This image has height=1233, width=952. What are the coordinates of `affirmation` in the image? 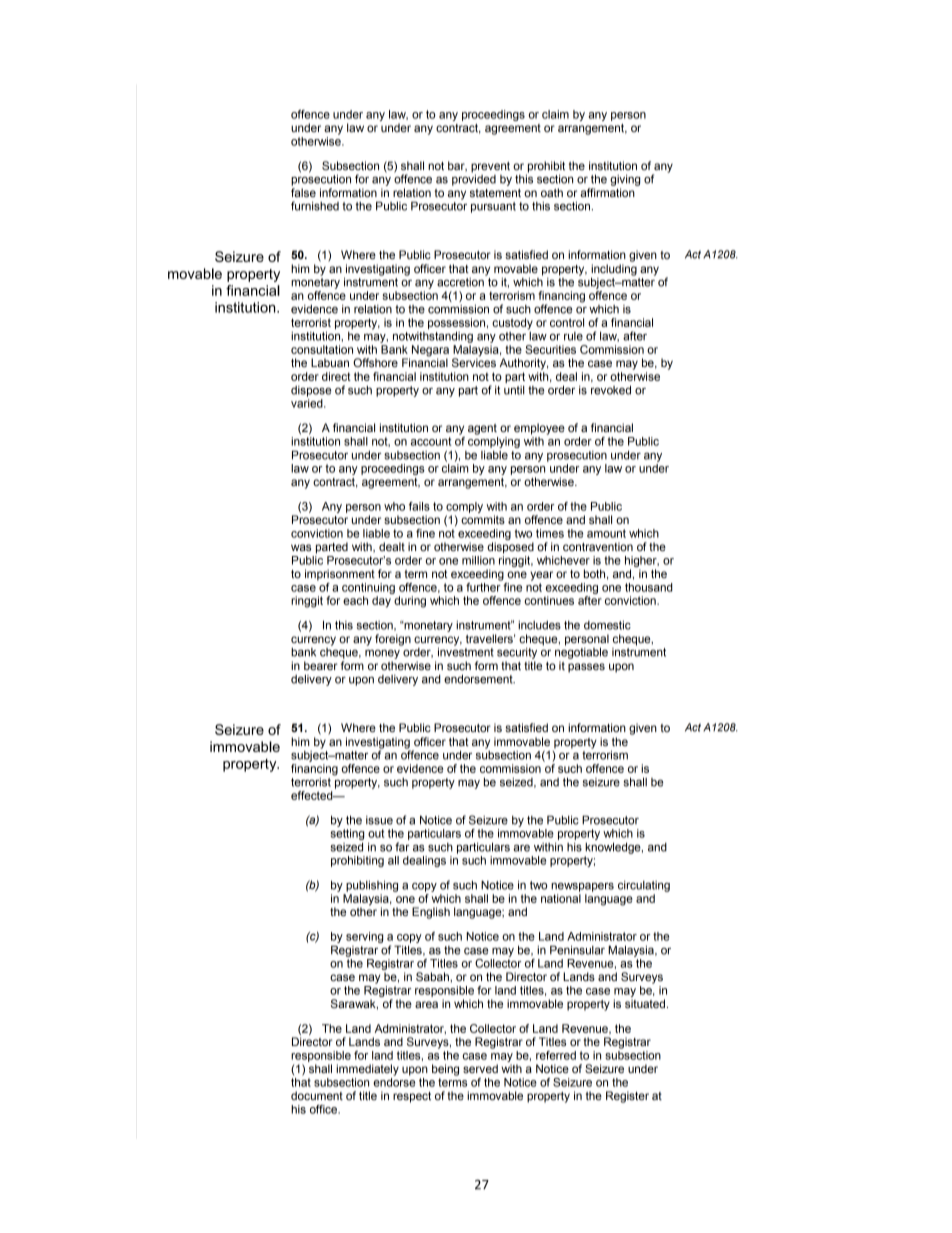 It's located at (607, 192).
